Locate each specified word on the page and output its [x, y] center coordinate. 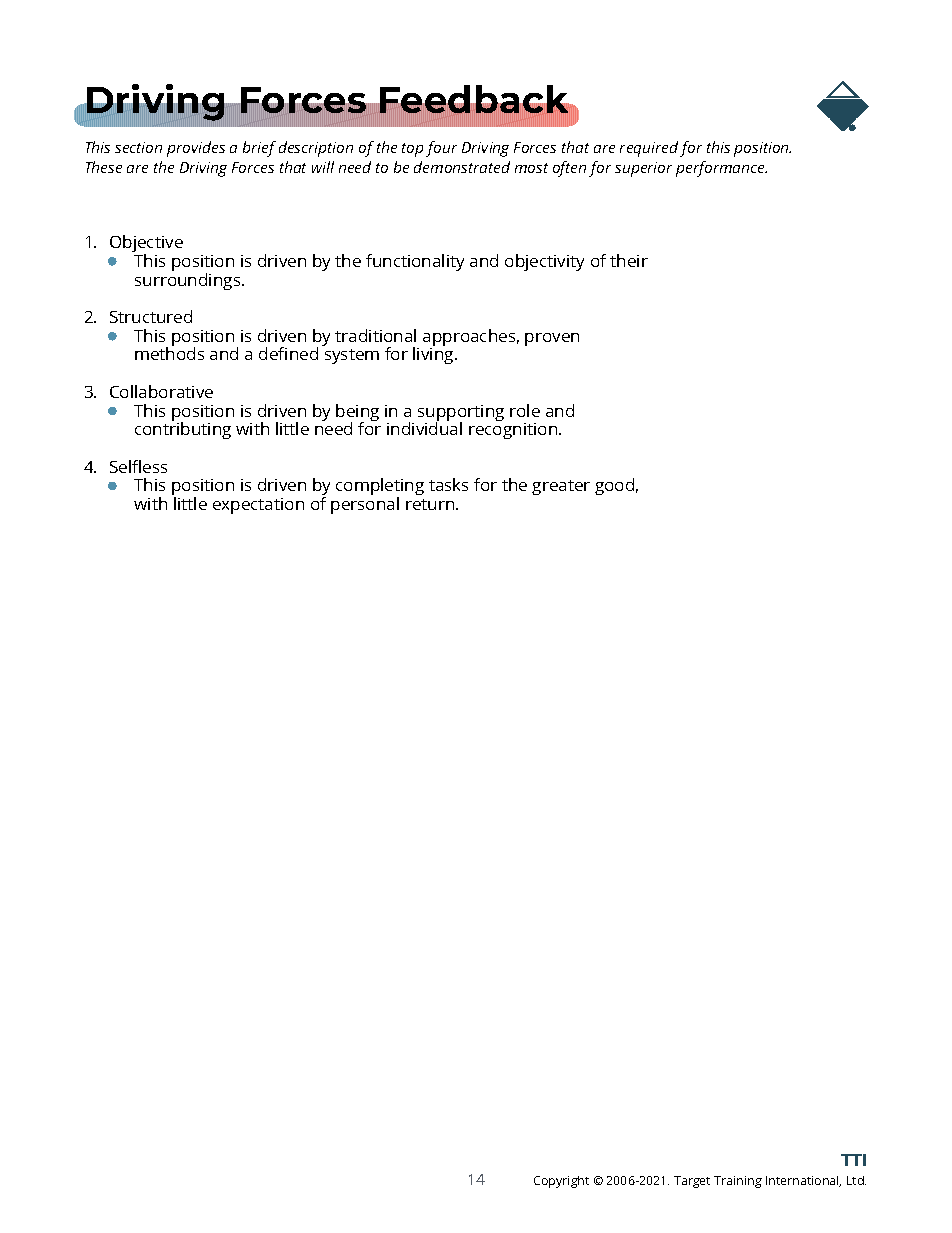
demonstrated [462, 167]
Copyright [561, 1182]
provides [196, 149]
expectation [258, 506]
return [431, 504]
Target [692, 1182]
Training [738, 1182]
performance [721, 169]
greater [561, 487]
